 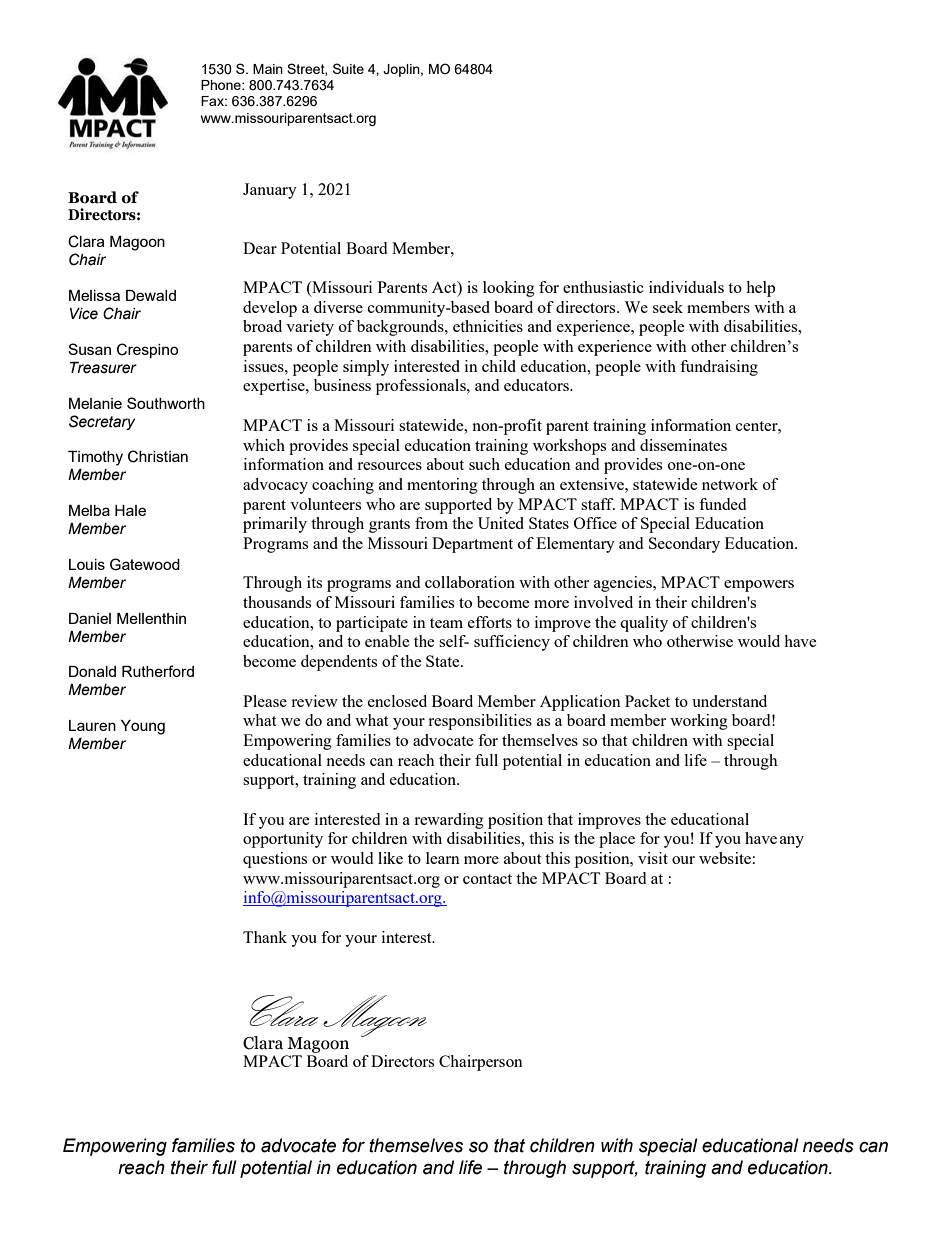 I want to click on funded, so click(x=722, y=504).
